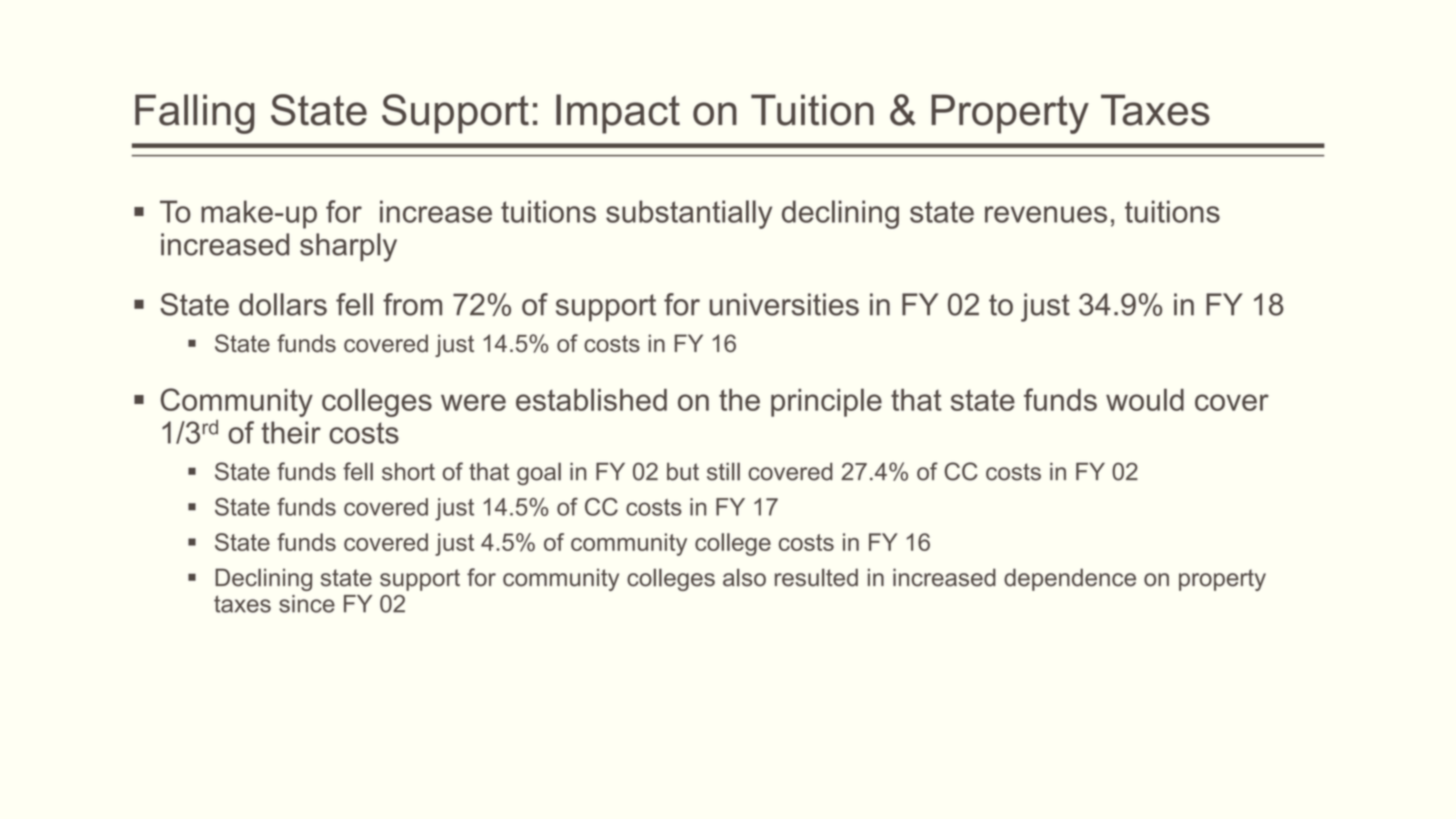  Describe the element at coordinates (194, 114) in the page. I see `Falling` at that location.
